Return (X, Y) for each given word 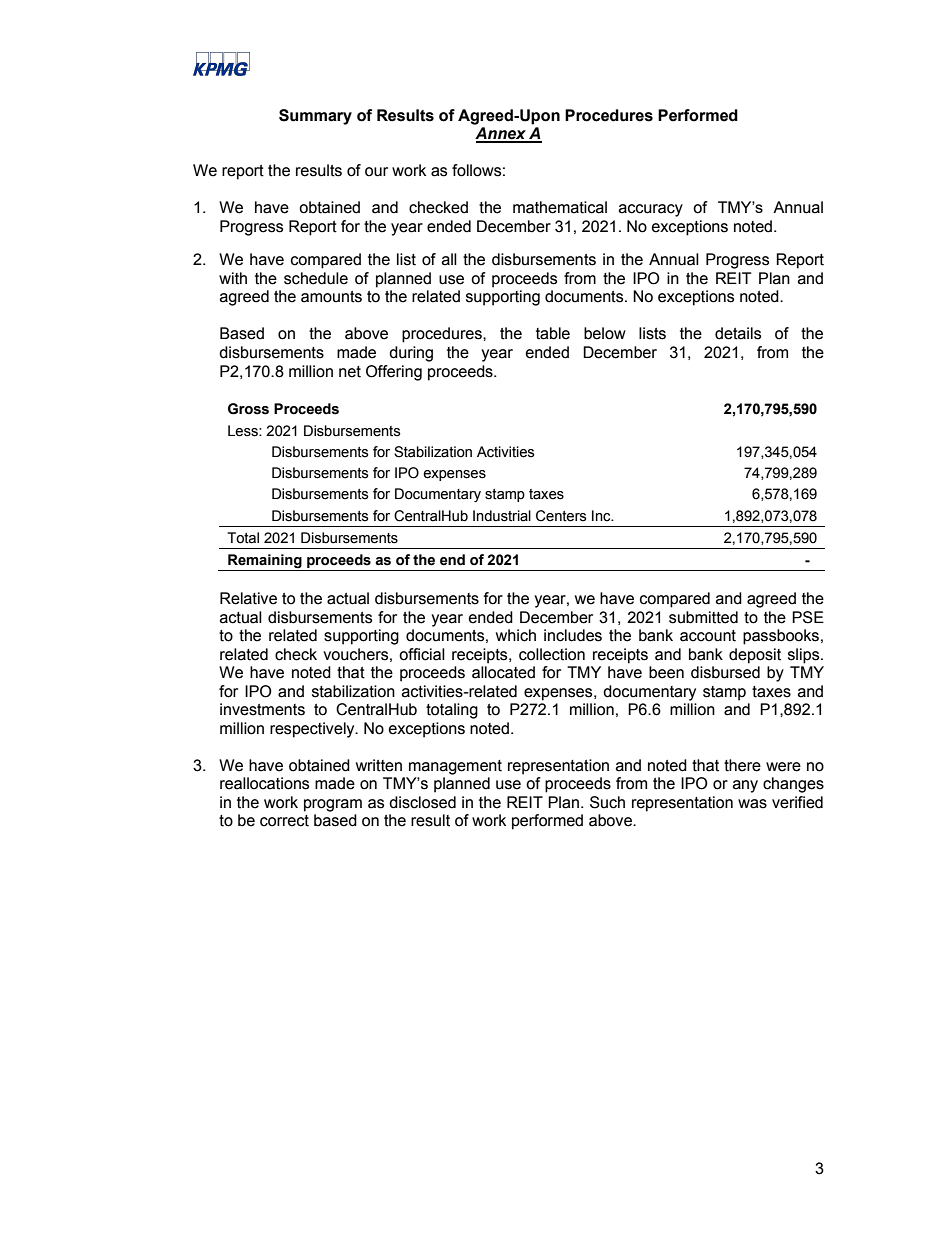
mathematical (560, 207)
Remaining (265, 561)
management (455, 767)
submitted (703, 617)
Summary (315, 117)
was (752, 804)
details (738, 333)
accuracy (651, 210)
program (333, 805)
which (516, 635)
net (350, 372)
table (553, 333)
